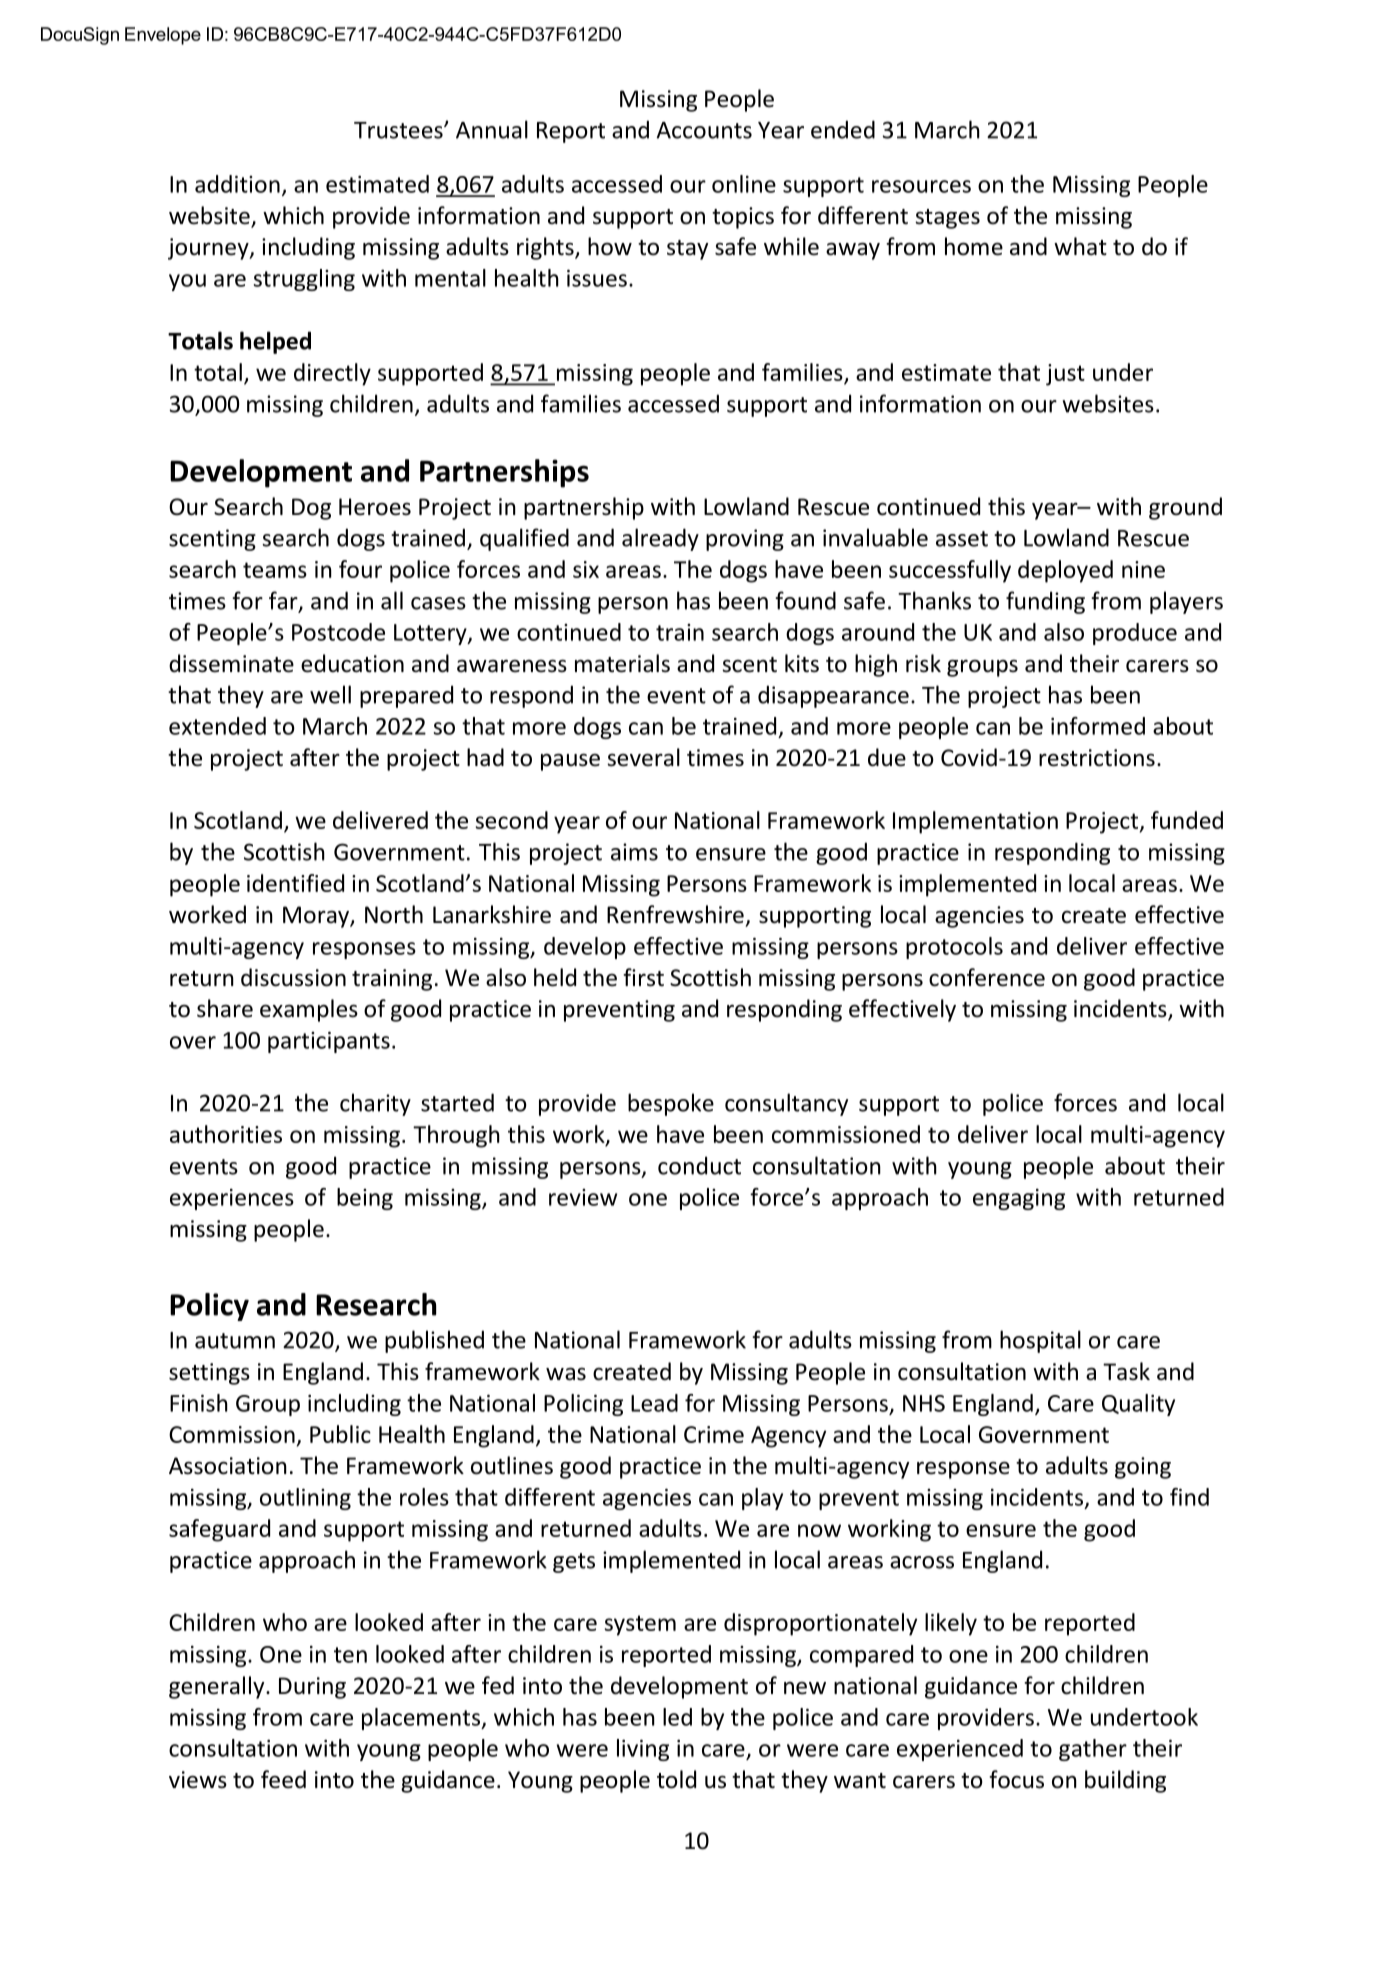 This image has height=1969, width=1393. Describe the element at coordinates (340, 1434) in the image. I see `Public` at that location.
